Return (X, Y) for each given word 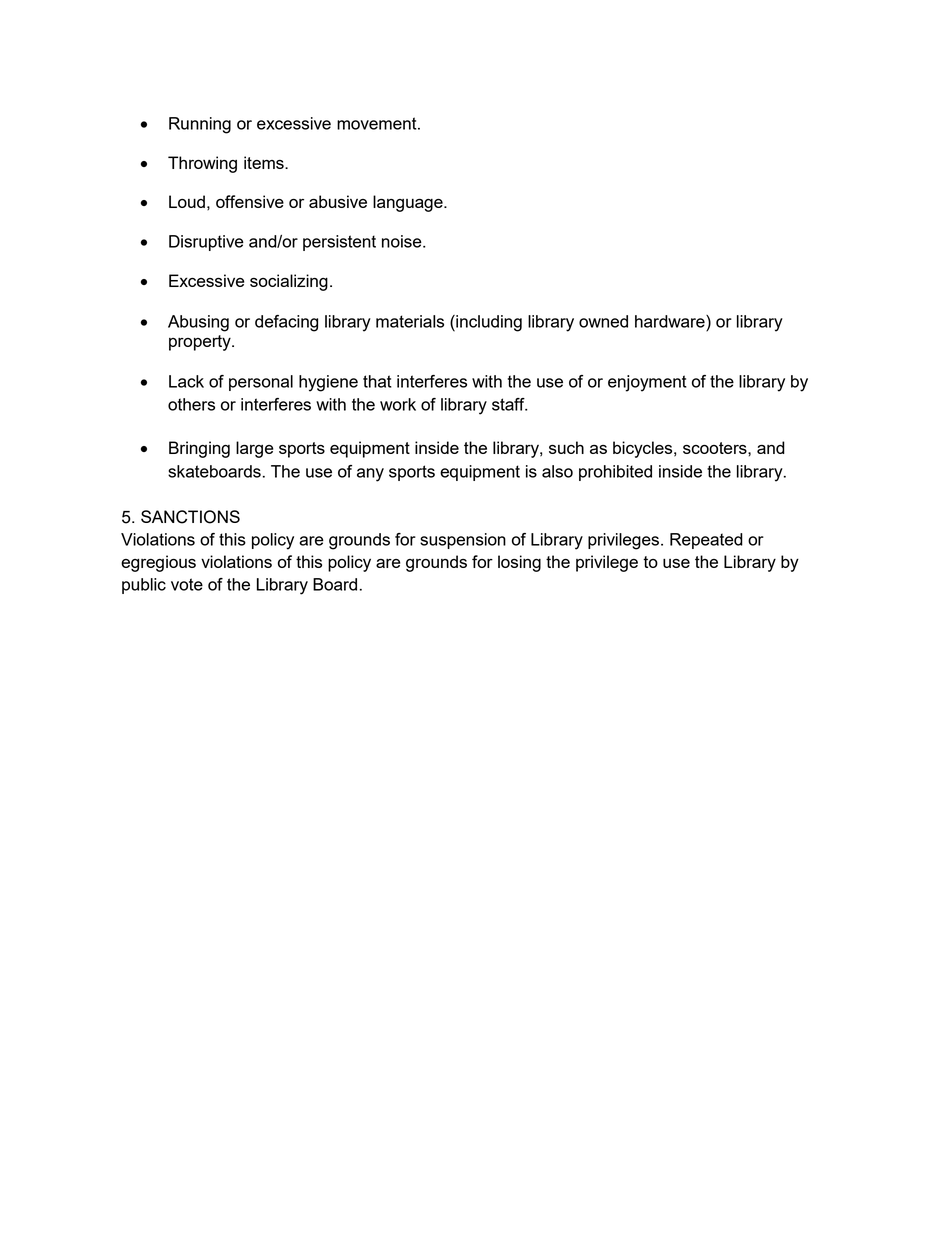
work (398, 404)
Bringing (199, 449)
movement (378, 123)
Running (200, 125)
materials (410, 321)
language (409, 203)
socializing (289, 282)
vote (187, 584)
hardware (671, 321)
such (566, 447)
